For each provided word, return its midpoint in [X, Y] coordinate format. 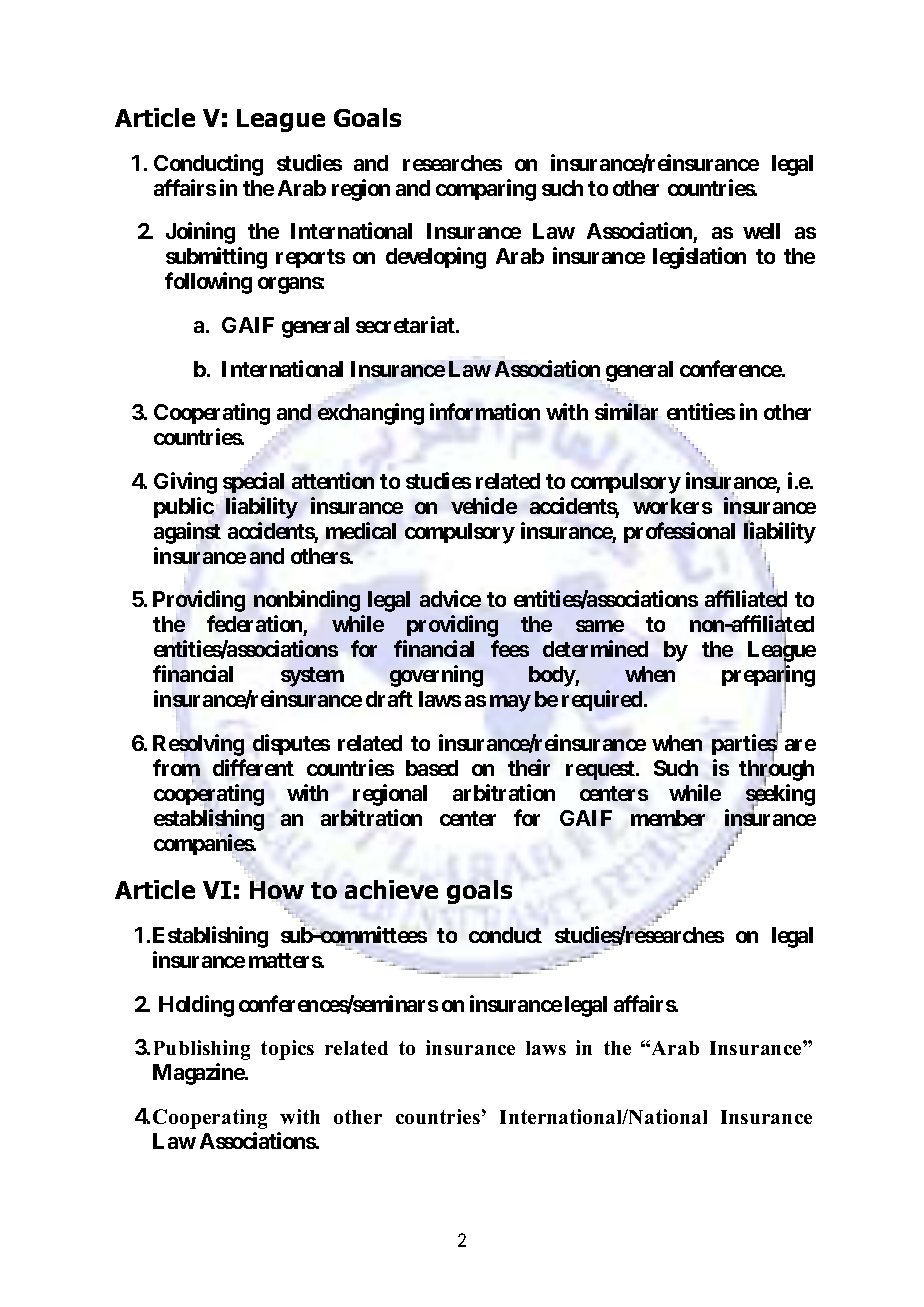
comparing [486, 190]
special [253, 482]
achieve [391, 889]
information [485, 411]
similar [626, 411]
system [312, 677]
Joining [200, 233]
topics [287, 1050]
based [432, 768]
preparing [768, 677]
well [761, 231]
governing [436, 676]
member [668, 818]
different [253, 767]
